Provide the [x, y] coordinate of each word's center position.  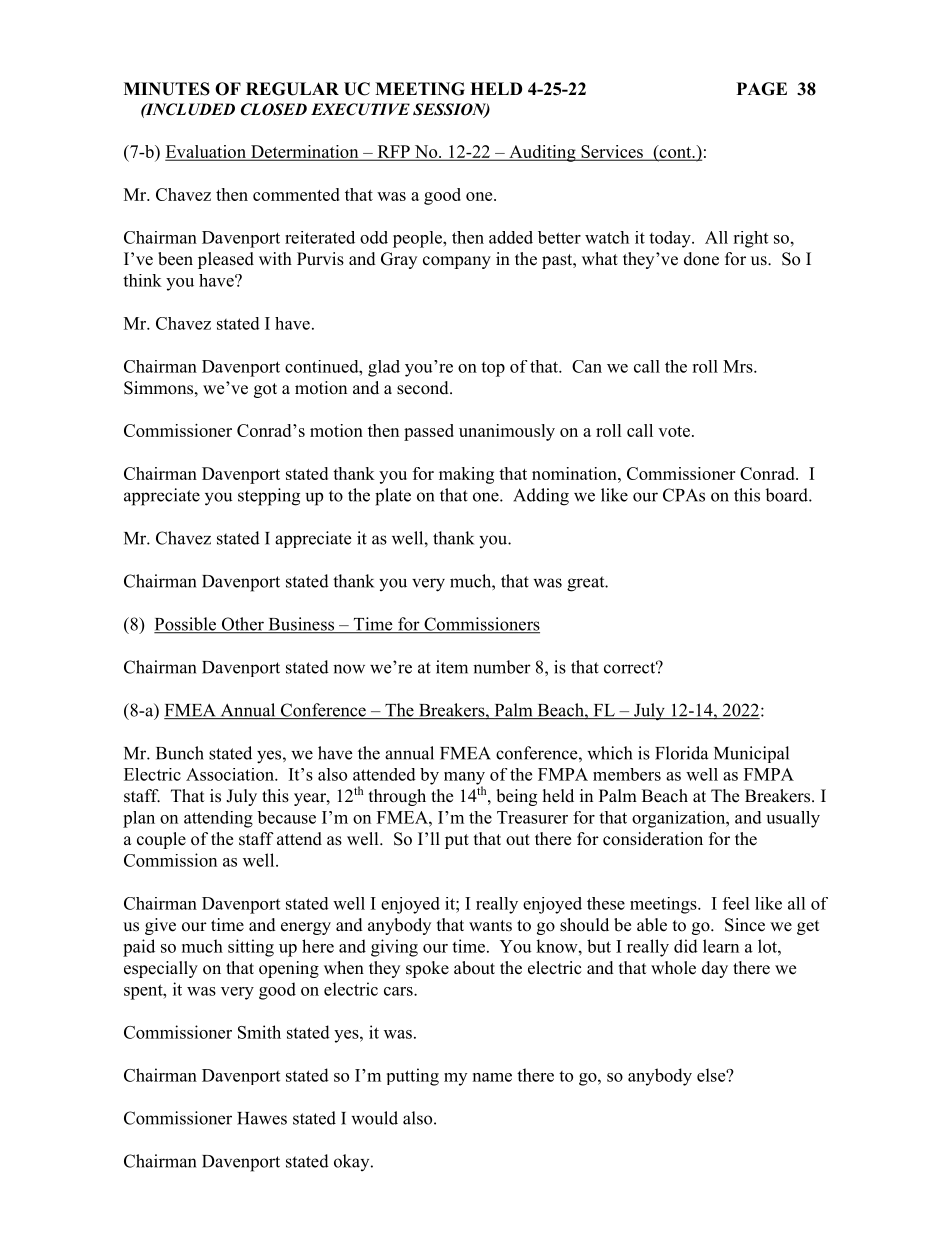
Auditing [542, 153]
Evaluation [207, 152]
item [452, 667]
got [265, 390]
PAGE [762, 89]
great [587, 584]
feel [736, 903]
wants [490, 926]
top [493, 369]
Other [242, 625]
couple [161, 840]
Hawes [262, 1118]
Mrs [739, 366]
